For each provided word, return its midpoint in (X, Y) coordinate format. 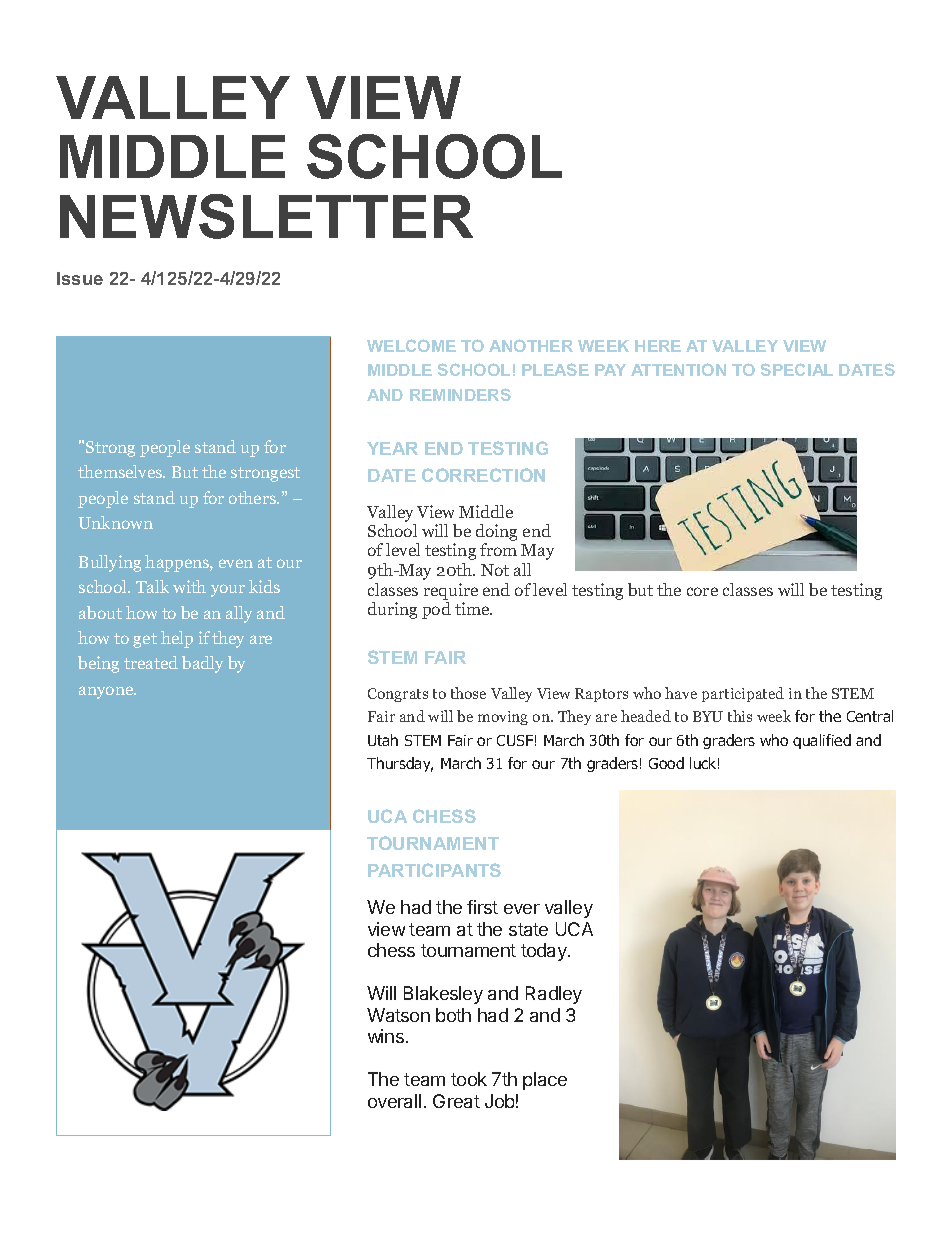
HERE (658, 346)
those (468, 693)
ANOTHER (531, 345)
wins (386, 1036)
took (469, 1079)
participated (743, 694)
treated (151, 662)
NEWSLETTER (266, 216)
